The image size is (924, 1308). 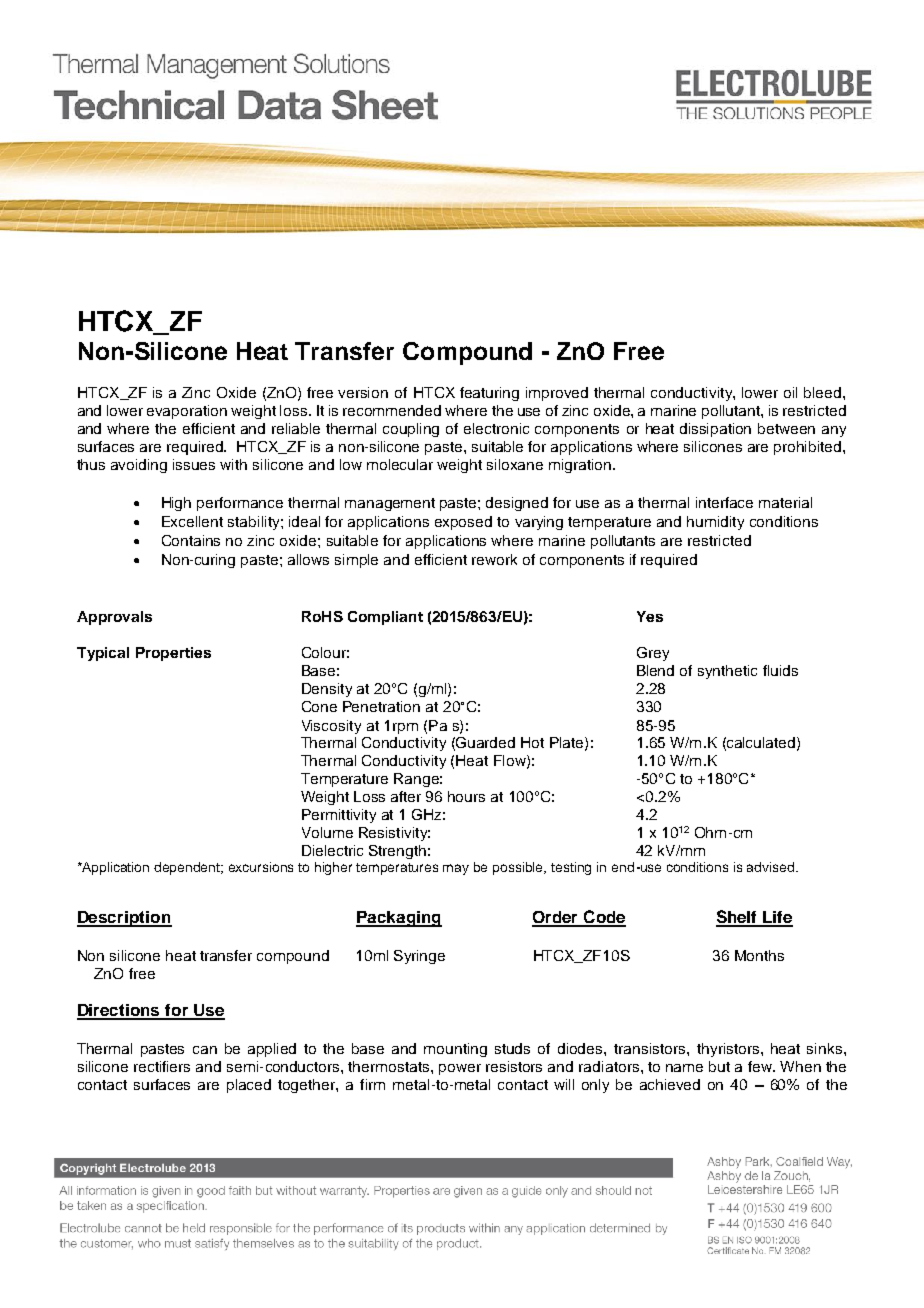 I want to click on electronic, so click(x=496, y=428).
